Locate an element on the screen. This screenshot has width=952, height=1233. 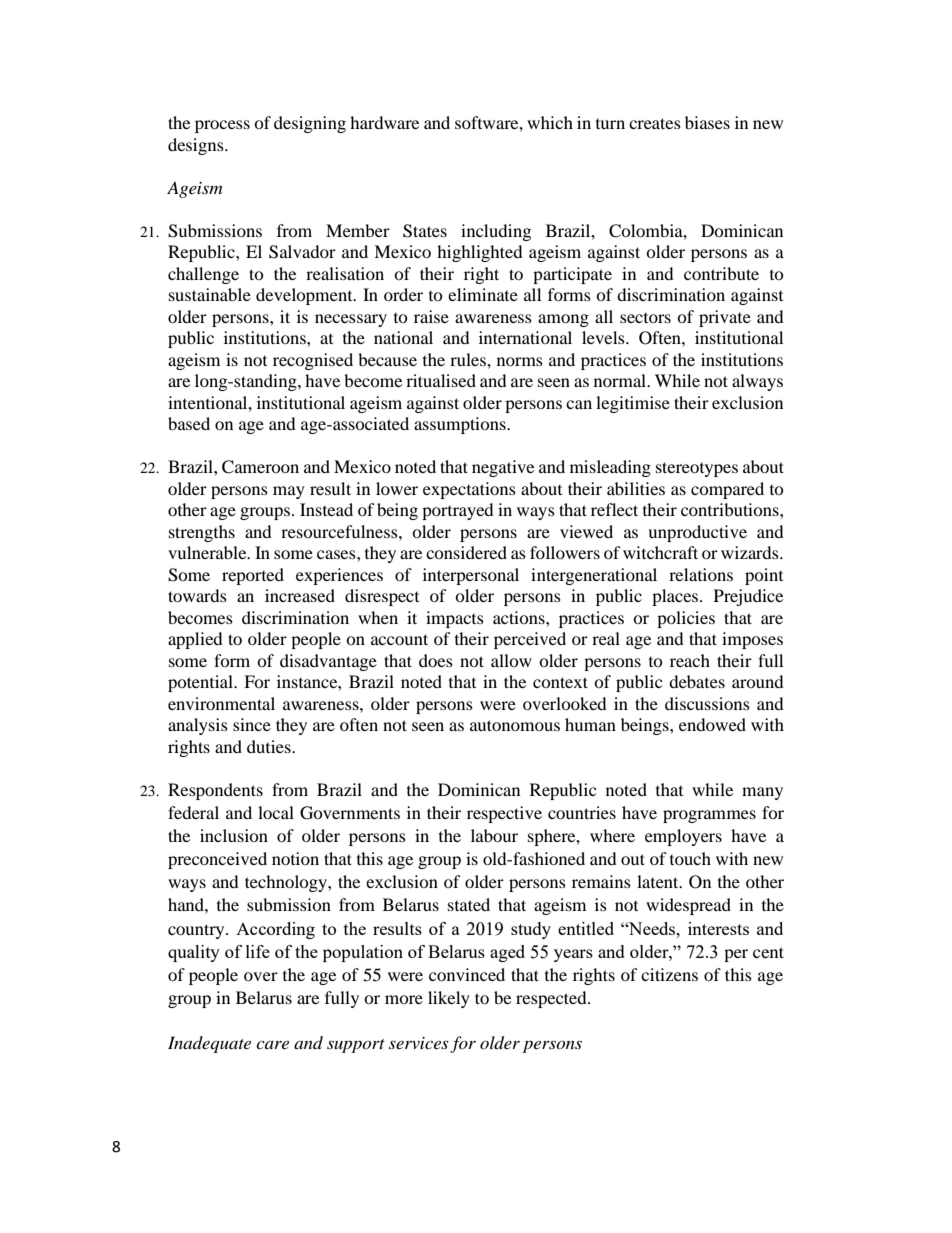
private is located at coordinates (725, 318).
